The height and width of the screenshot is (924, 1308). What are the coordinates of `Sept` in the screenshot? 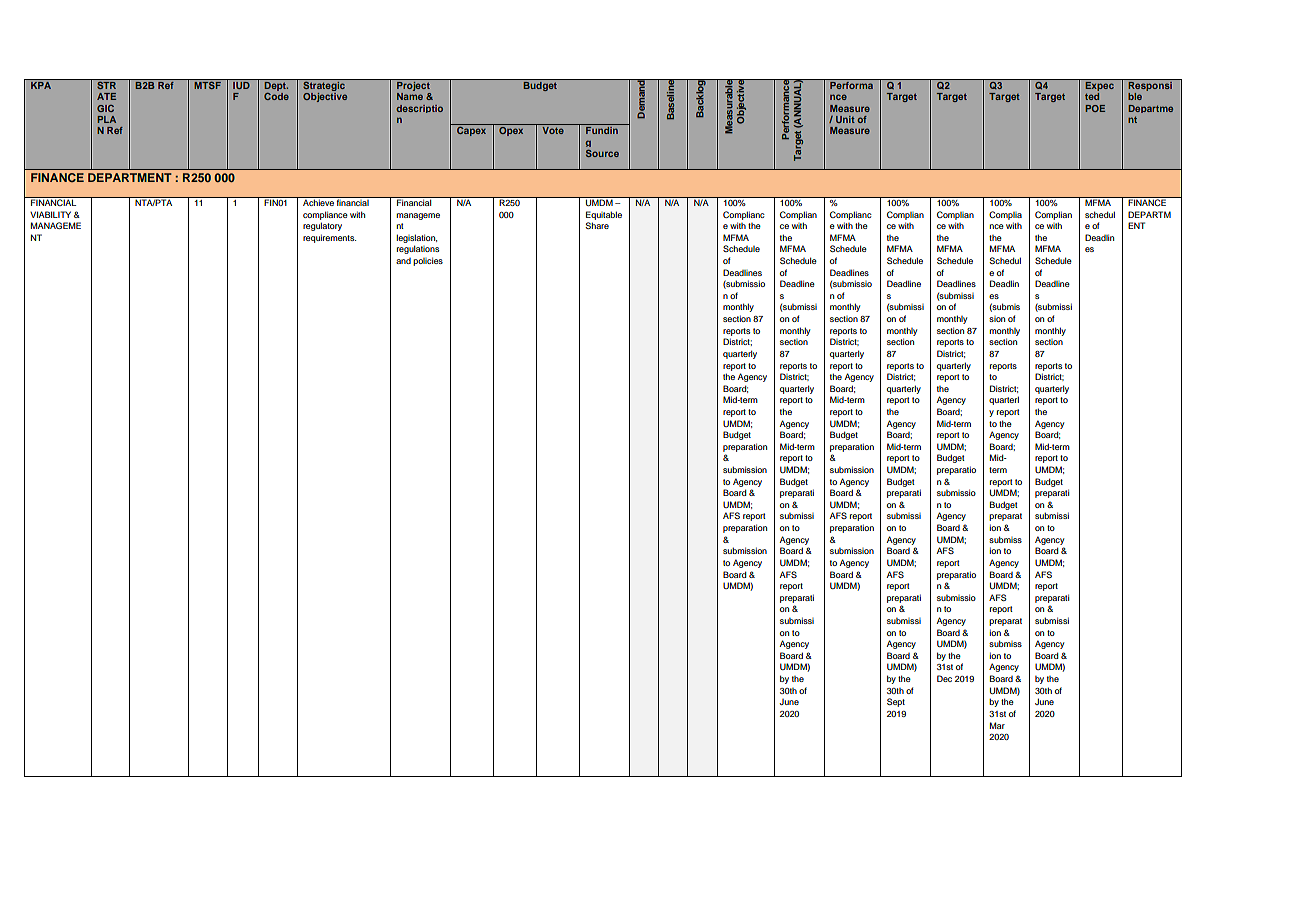 It's located at (896, 702).
